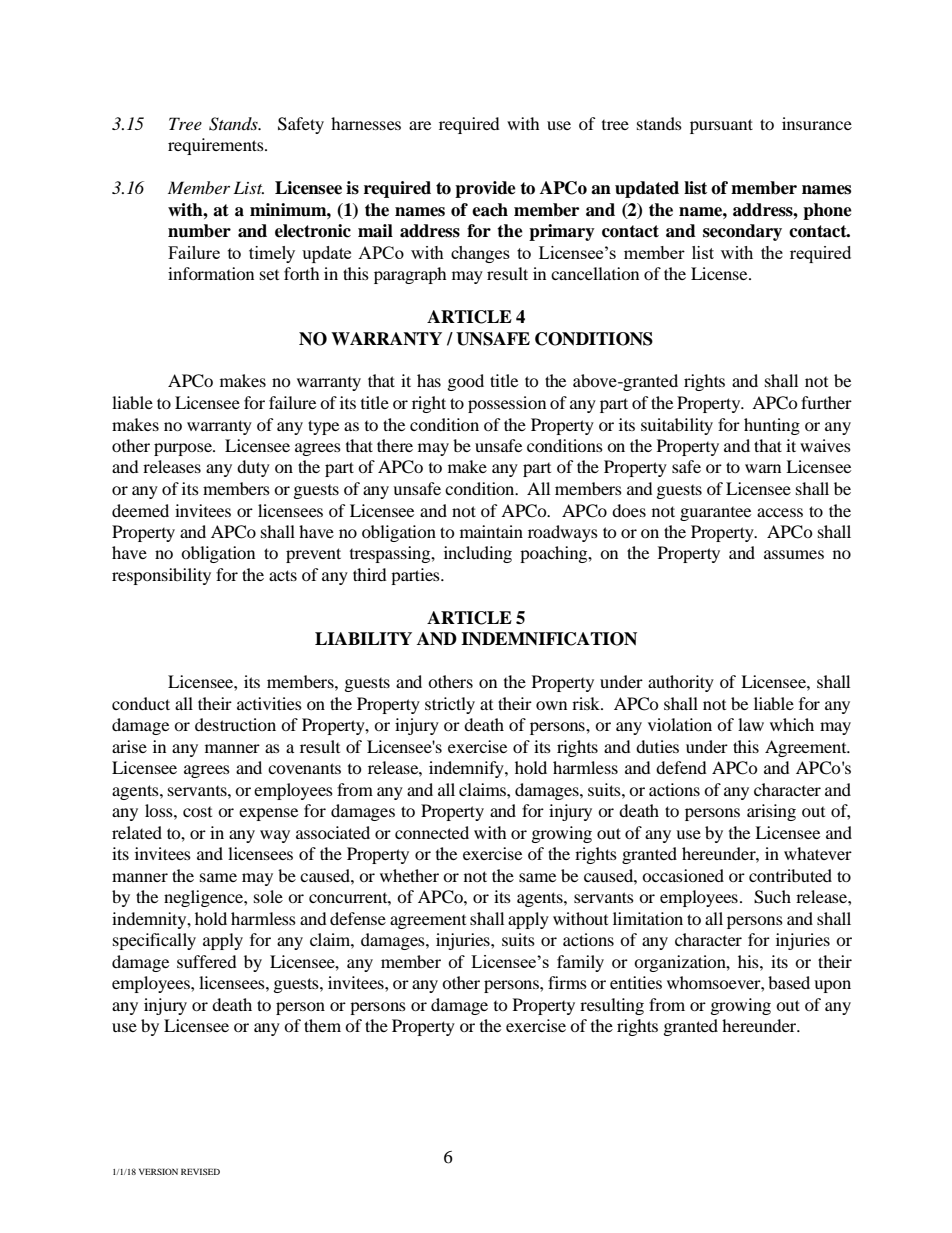 The image size is (952, 1233). What do you see at coordinates (681, 683) in the screenshot?
I see `authority` at bounding box center [681, 683].
